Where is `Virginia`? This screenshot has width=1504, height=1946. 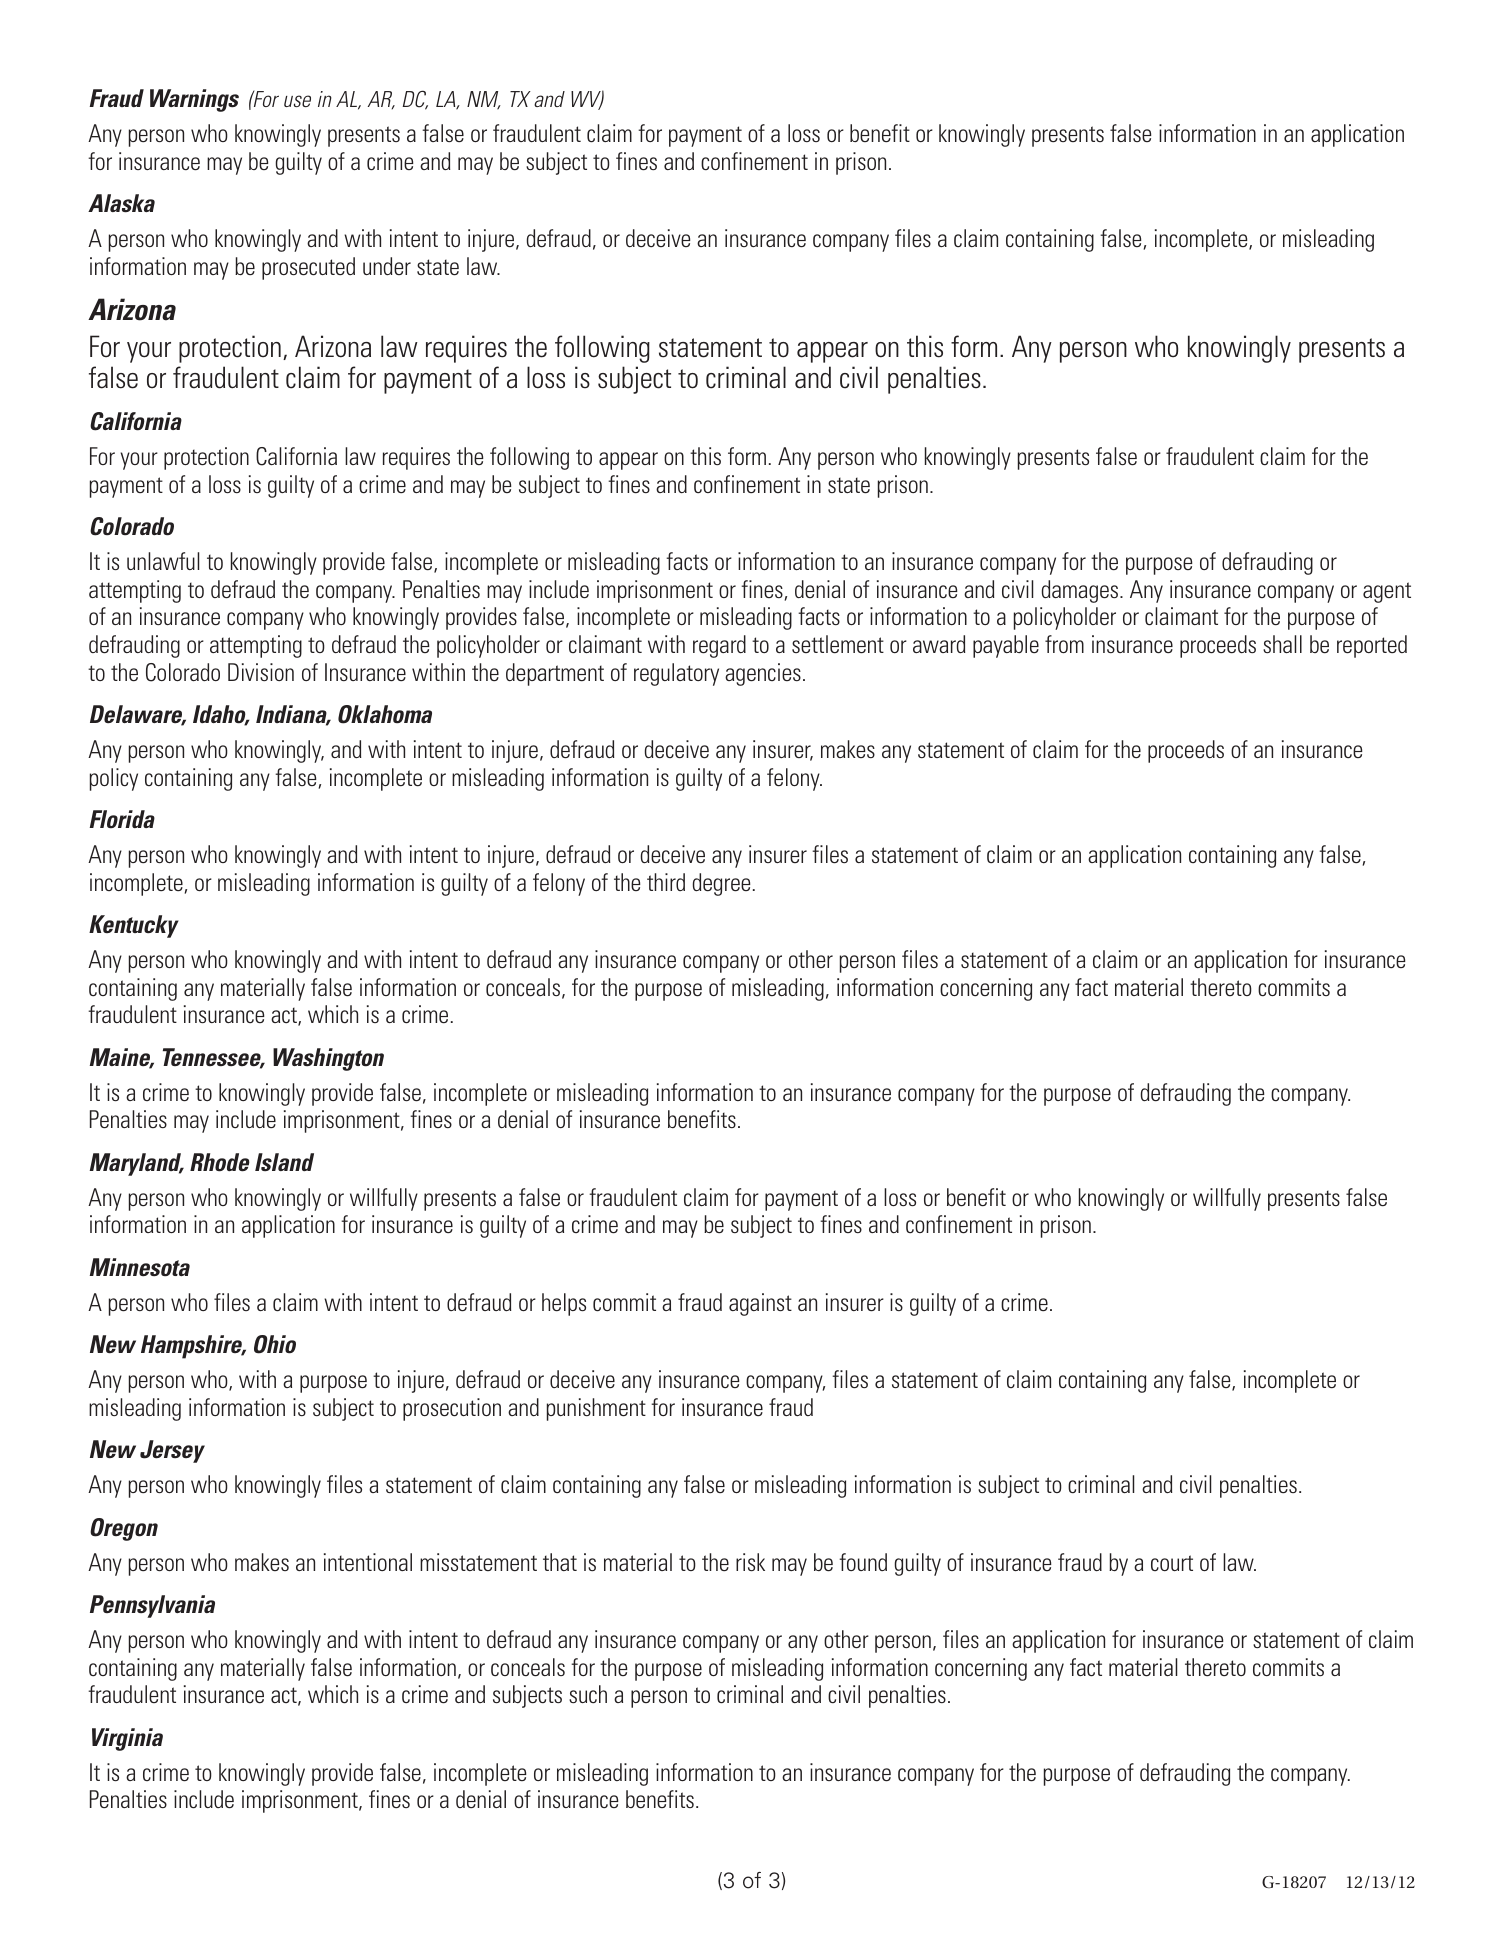 Virginia is located at coordinates (127, 1739).
